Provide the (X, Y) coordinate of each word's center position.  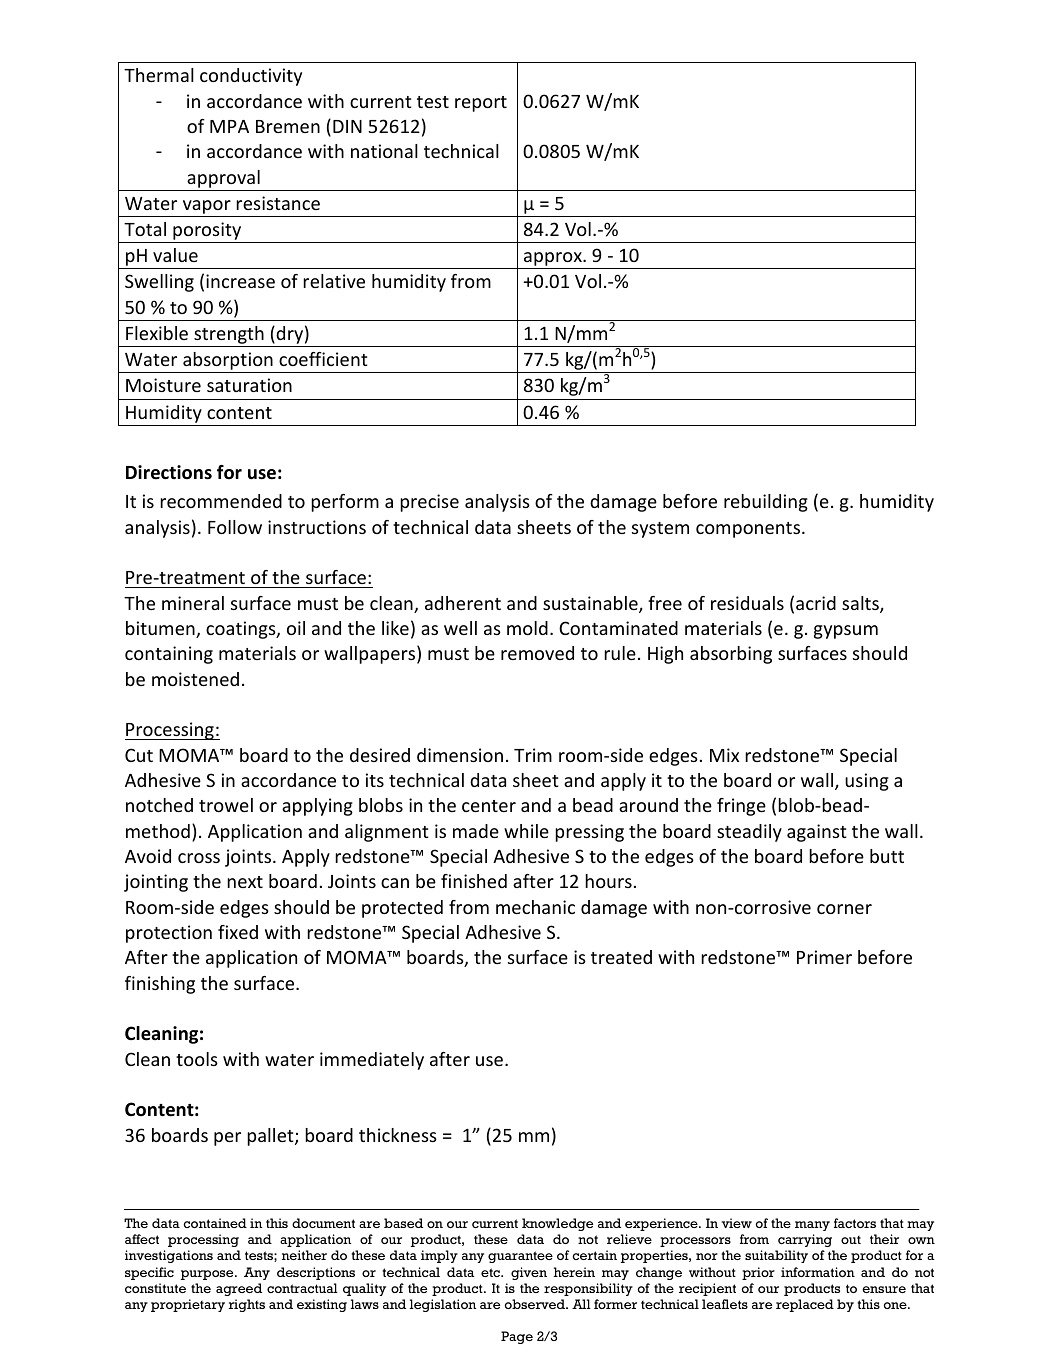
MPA (229, 126)
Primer (824, 957)
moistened (195, 679)
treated (621, 957)
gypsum (846, 632)
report (481, 104)
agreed (239, 1289)
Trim (533, 755)
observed (536, 1304)
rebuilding (766, 503)
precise (429, 503)
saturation (249, 385)
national (384, 151)
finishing (160, 985)
